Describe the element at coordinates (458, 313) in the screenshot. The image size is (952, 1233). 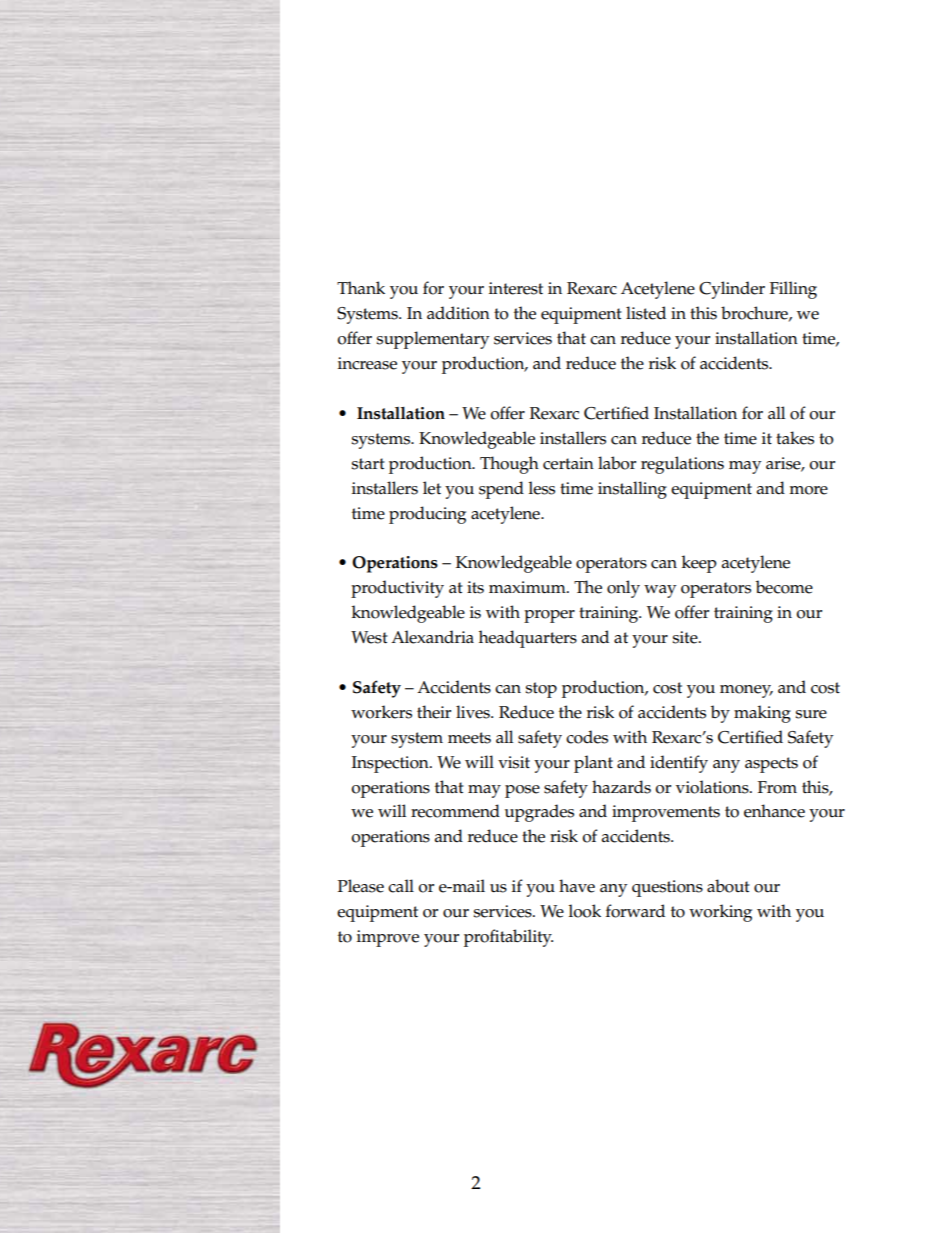
I see `addition` at that location.
